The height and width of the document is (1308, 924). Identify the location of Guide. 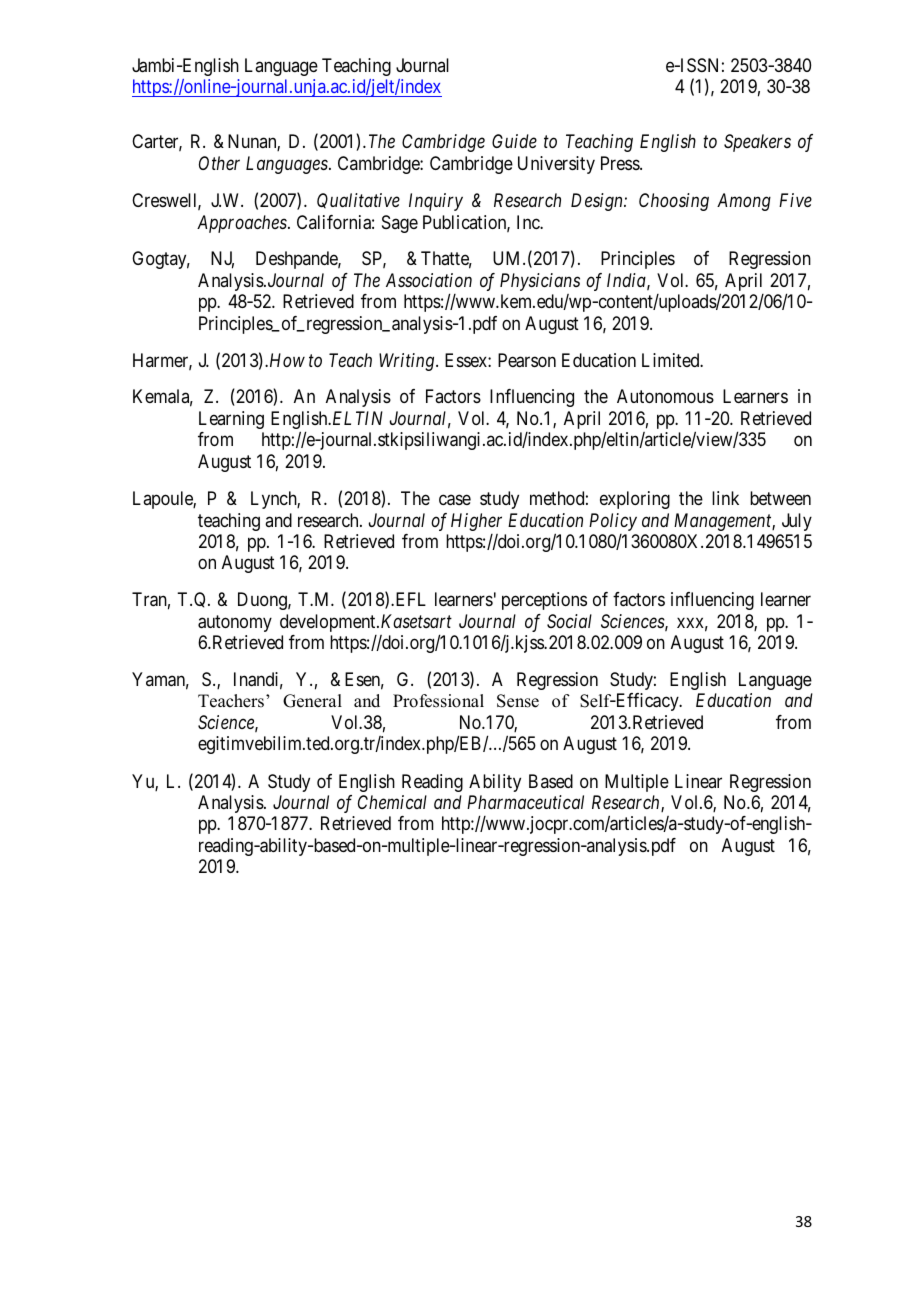
(514, 141).
